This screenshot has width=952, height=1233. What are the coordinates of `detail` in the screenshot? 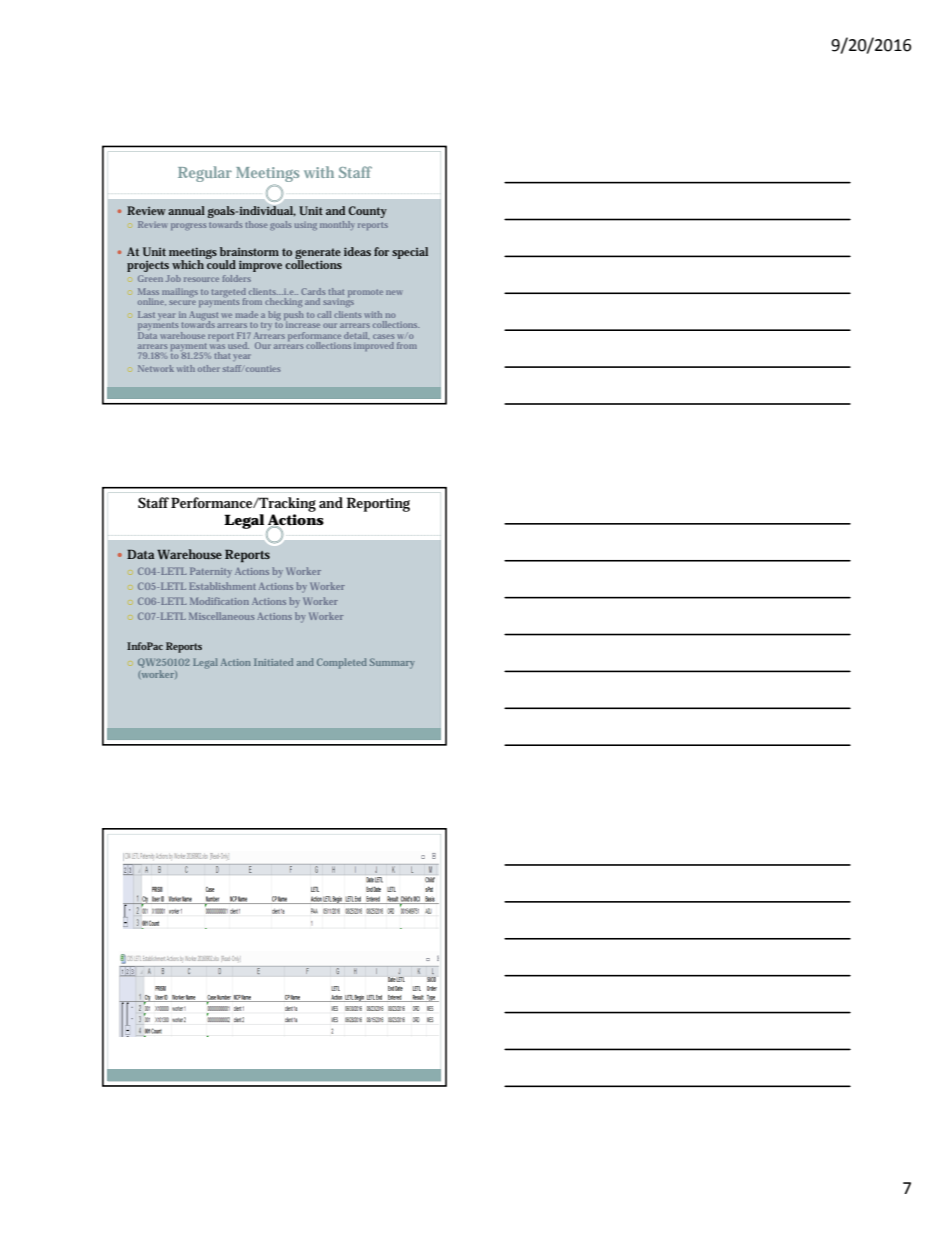 It's located at (356, 335).
